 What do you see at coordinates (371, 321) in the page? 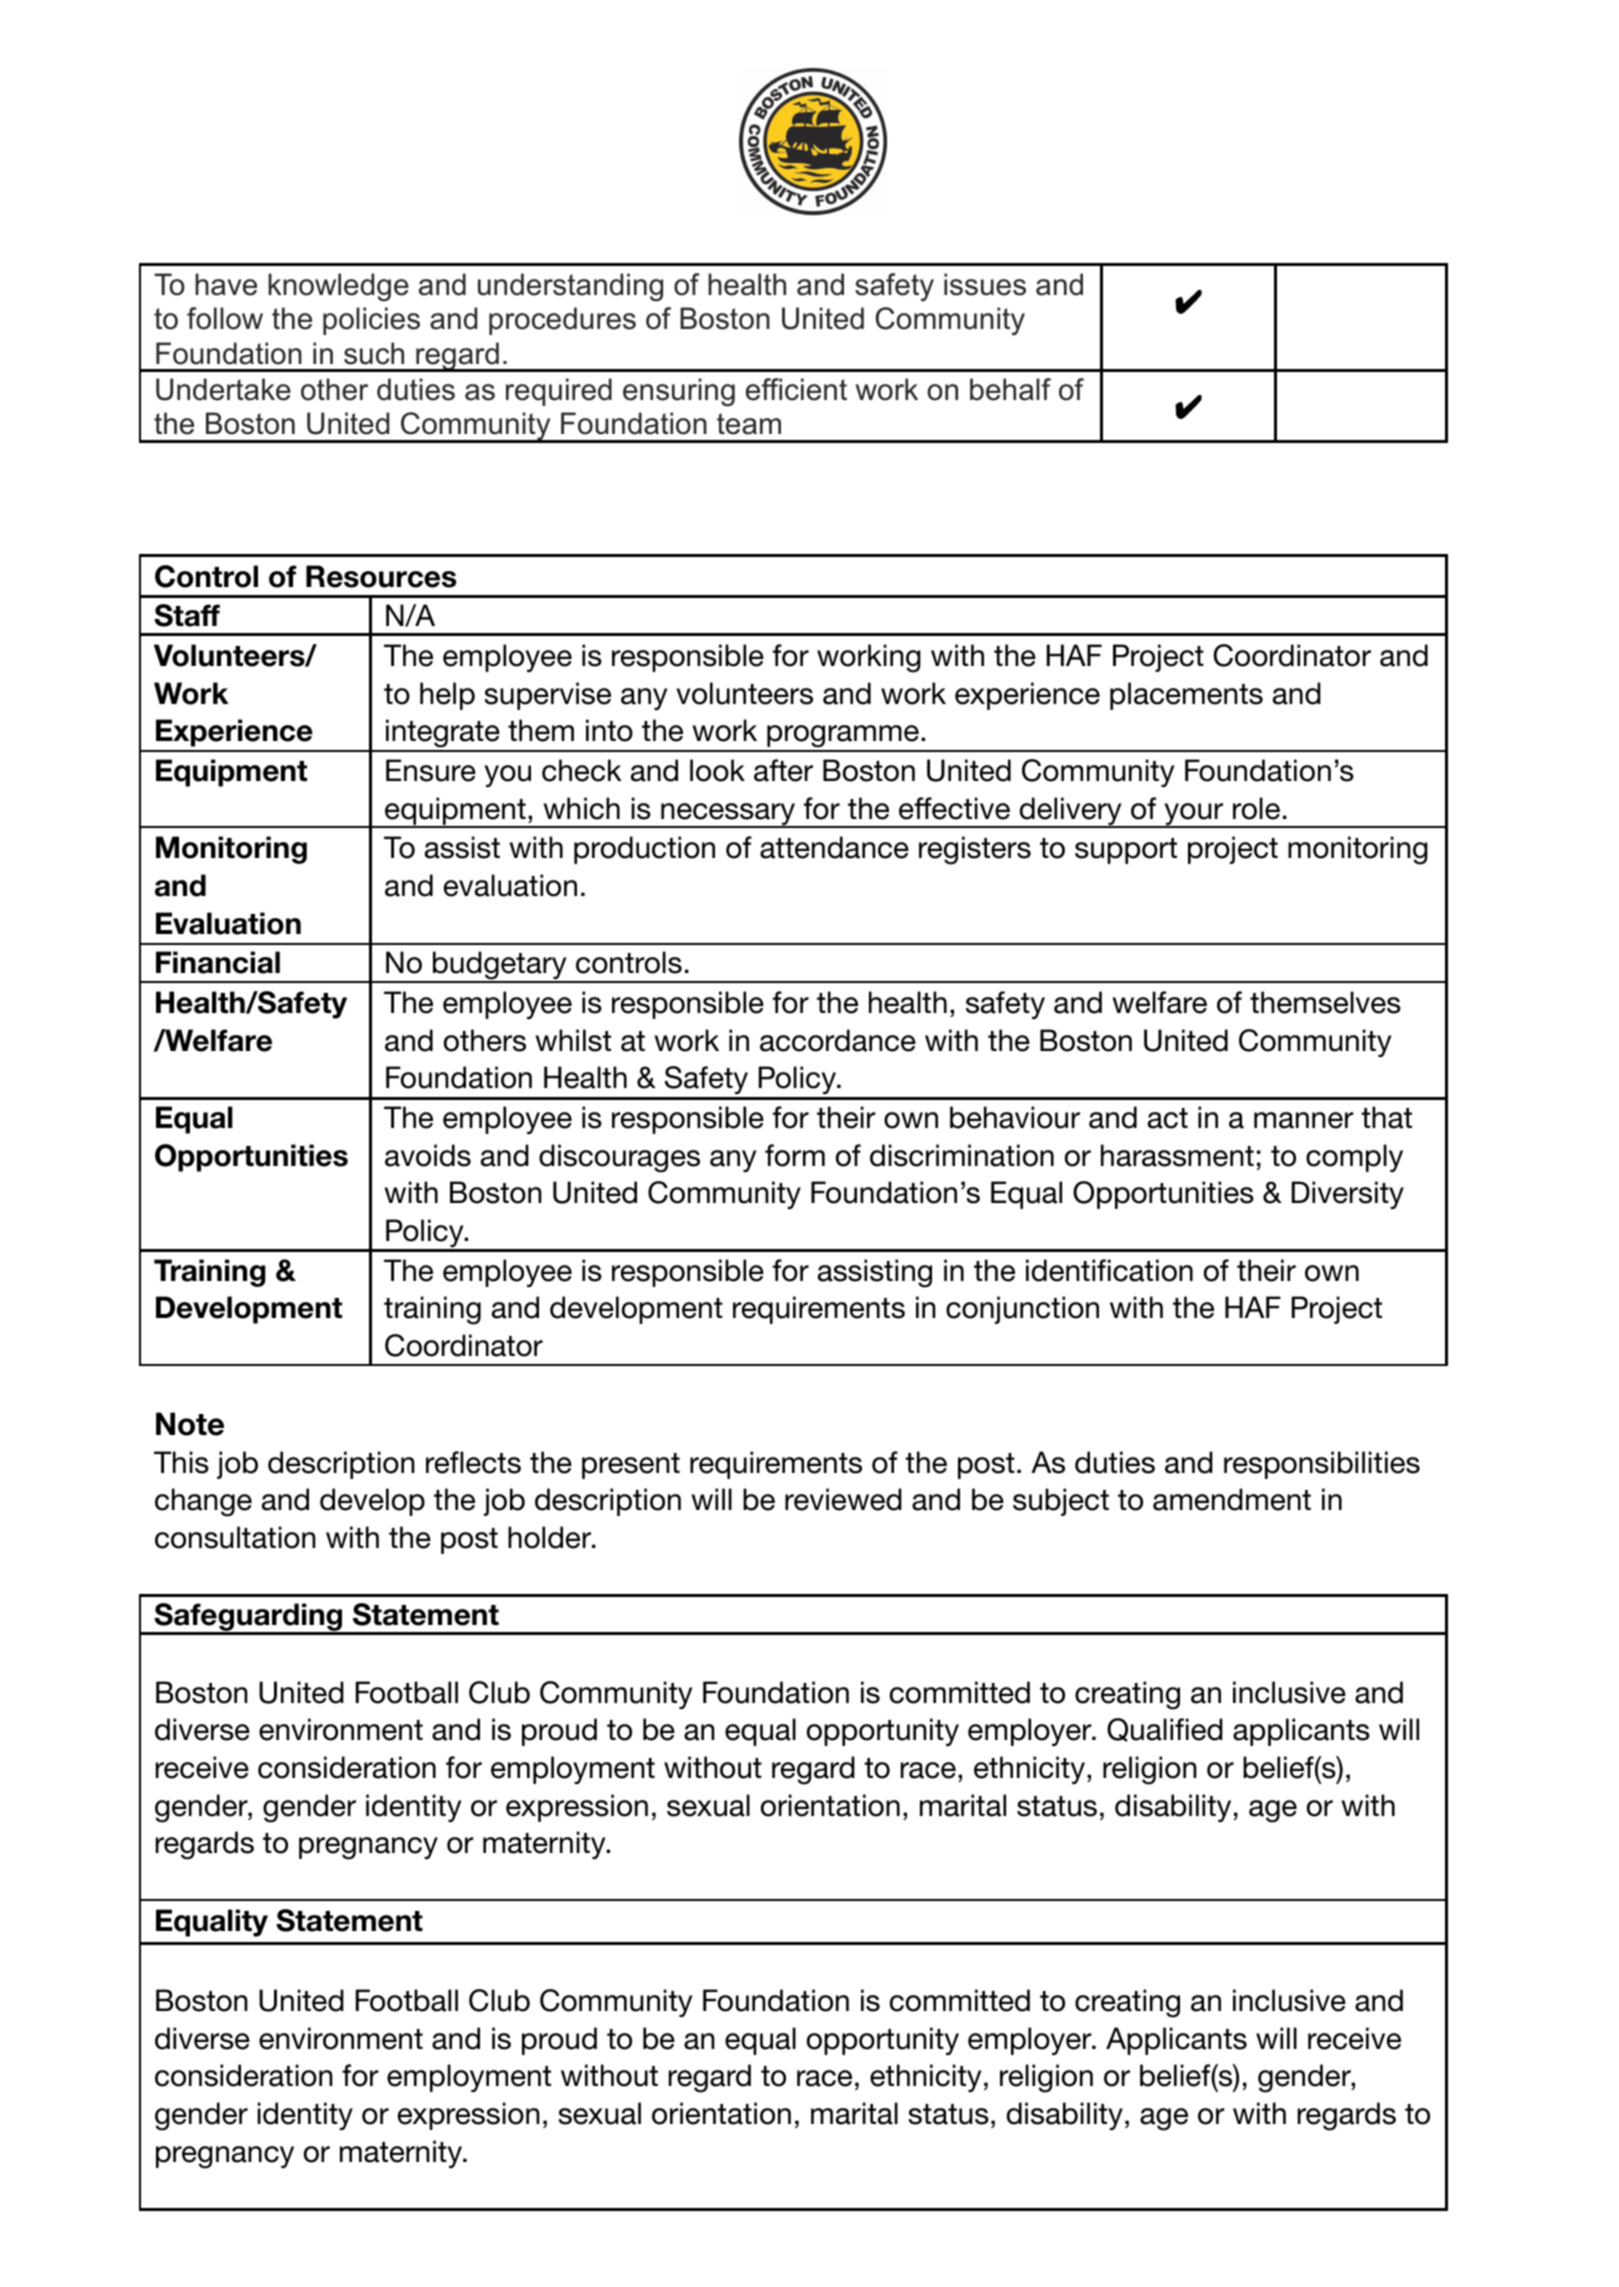
I see `policies` at bounding box center [371, 321].
